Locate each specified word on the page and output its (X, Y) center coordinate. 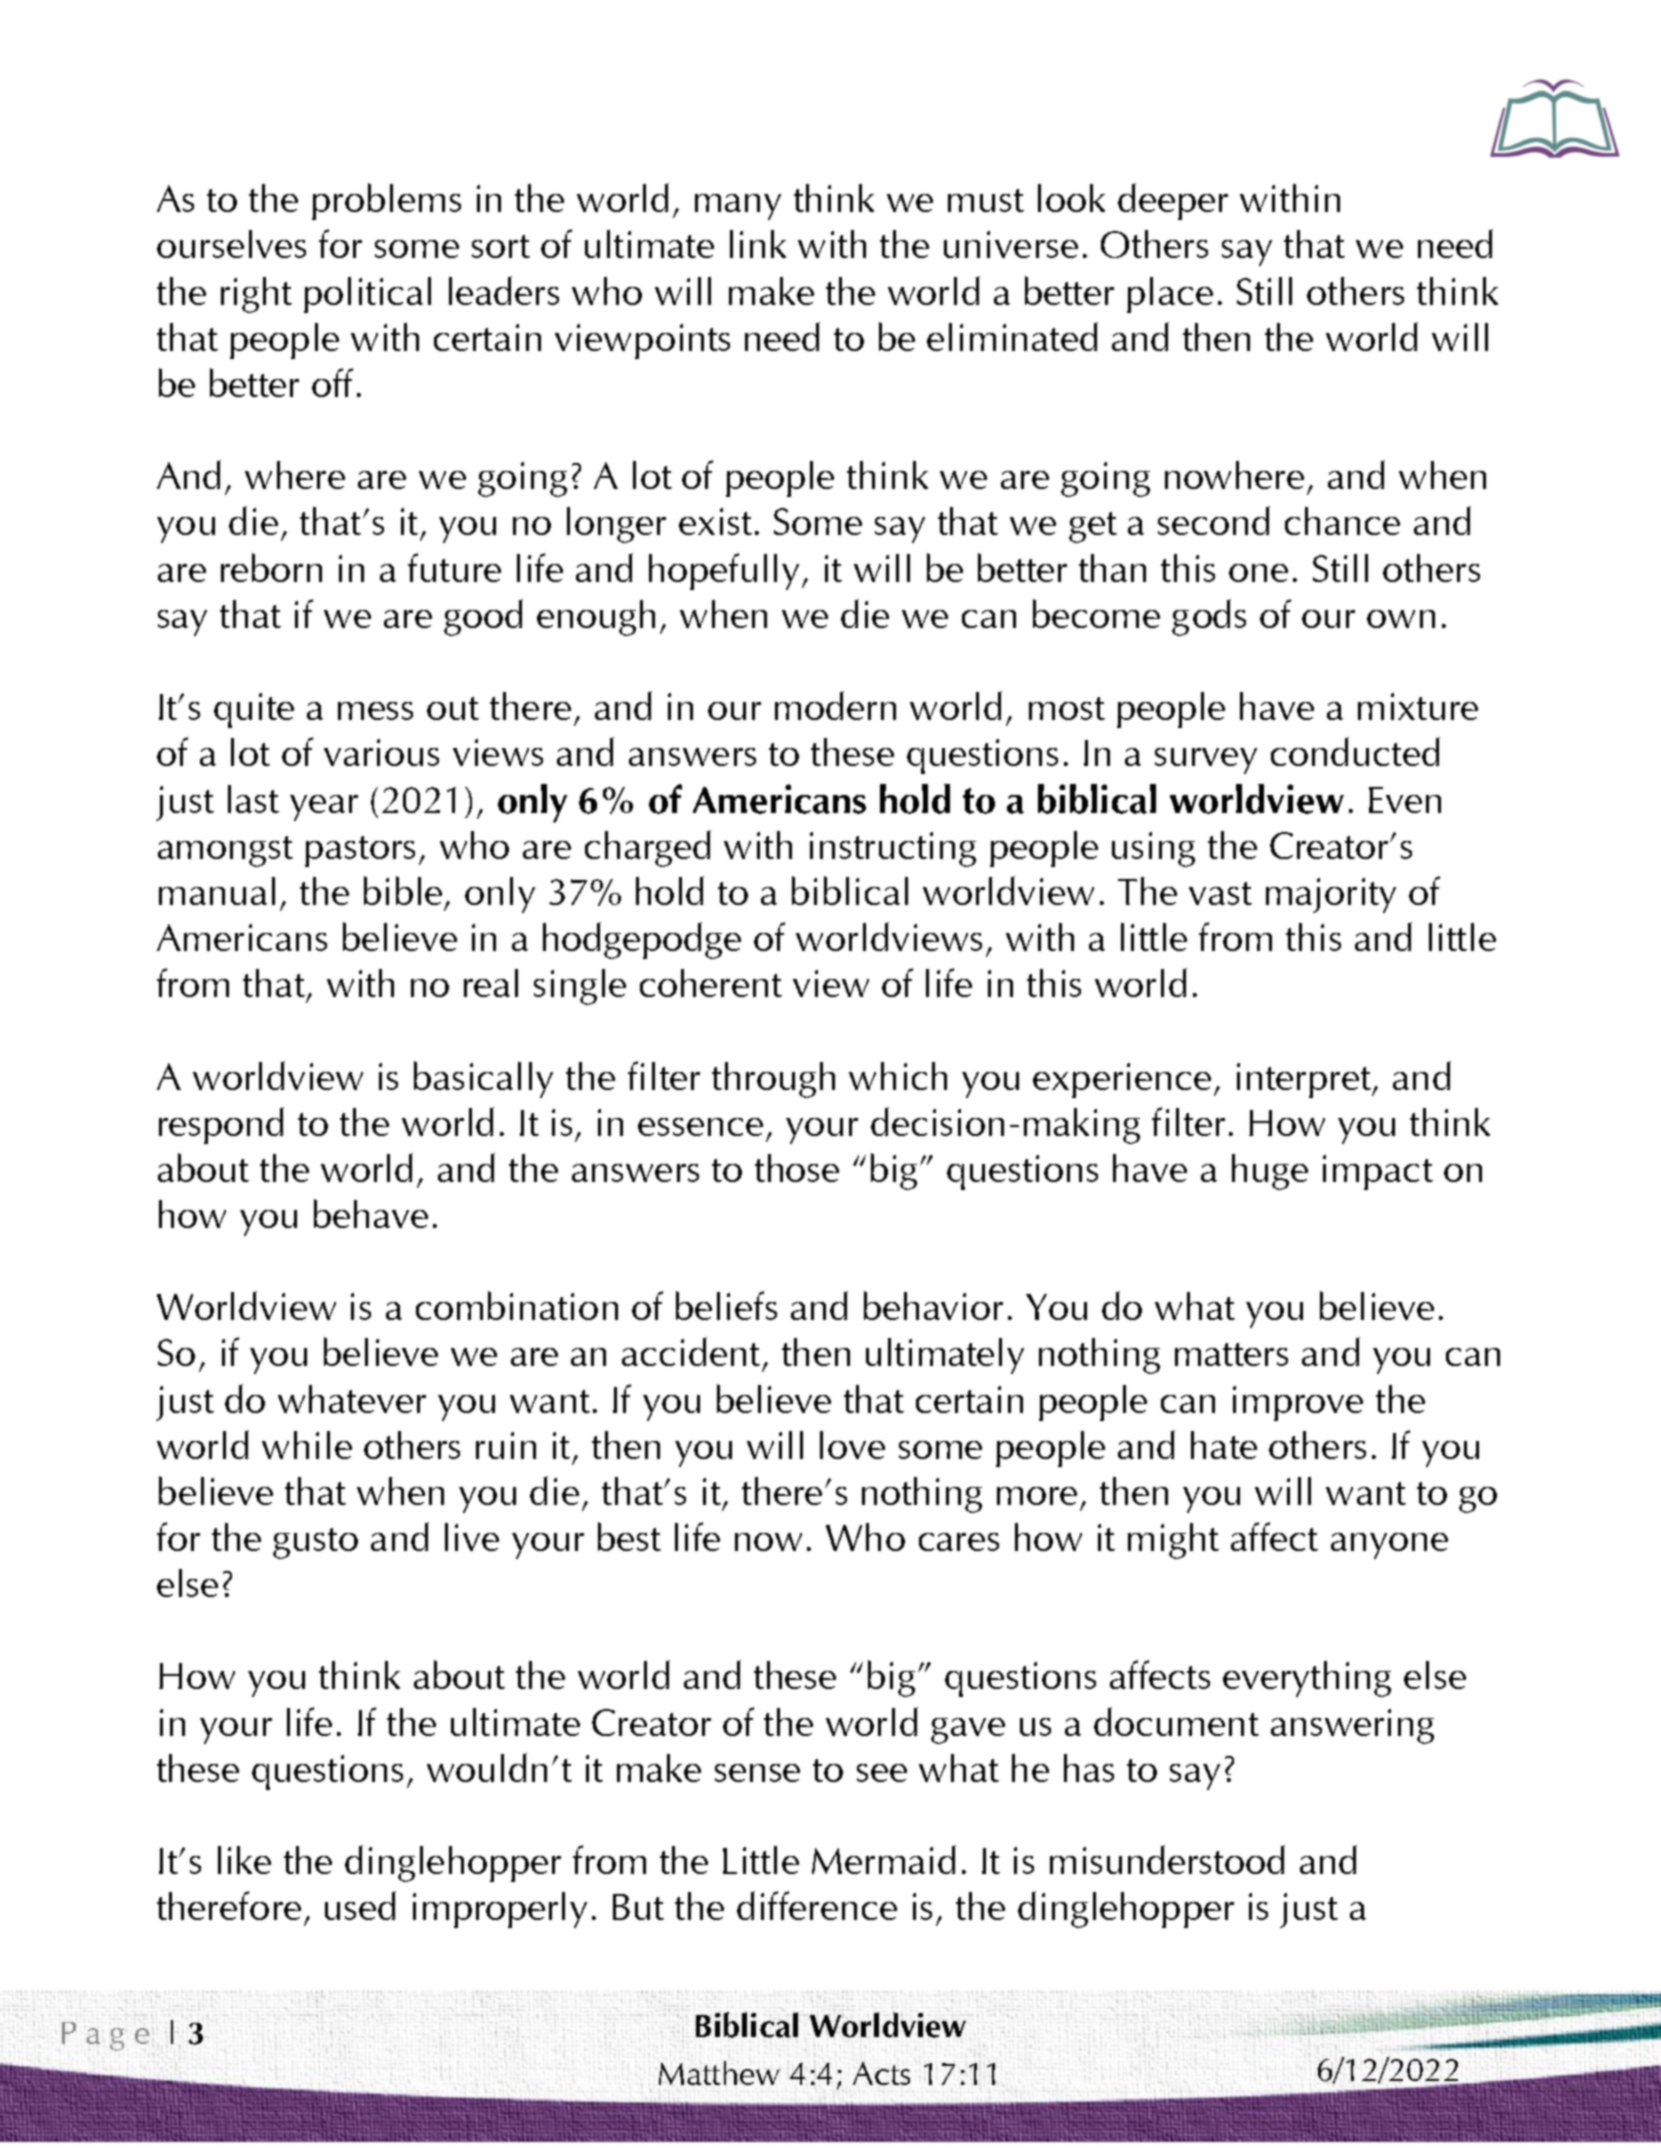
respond (221, 1125)
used (360, 1905)
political (367, 295)
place (1170, 295)
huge (1270, 1172)
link (758, 244)
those (797, 1168)
